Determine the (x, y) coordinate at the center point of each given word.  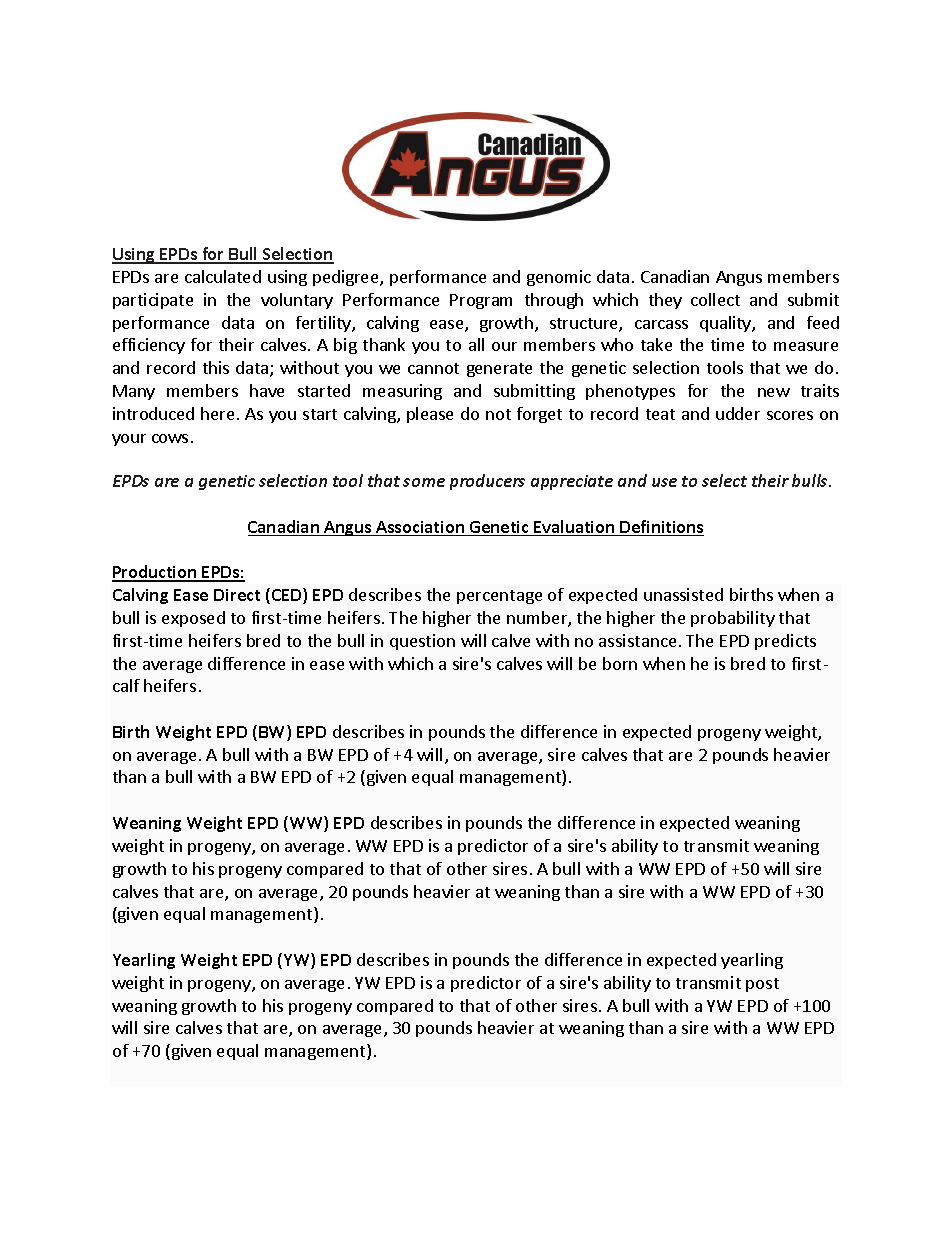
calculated (223, 276)
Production (155, 573)
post (762, 985)
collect (715, 299)
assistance (637, 640)
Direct (237, 595)
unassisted (683, 594)
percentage (499, 597)
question (422, 642)
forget (539, 415)
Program (481, 301)
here (217, 413)
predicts (785, 642)
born (620, 663)
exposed (193, 619)
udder (738, 413)
